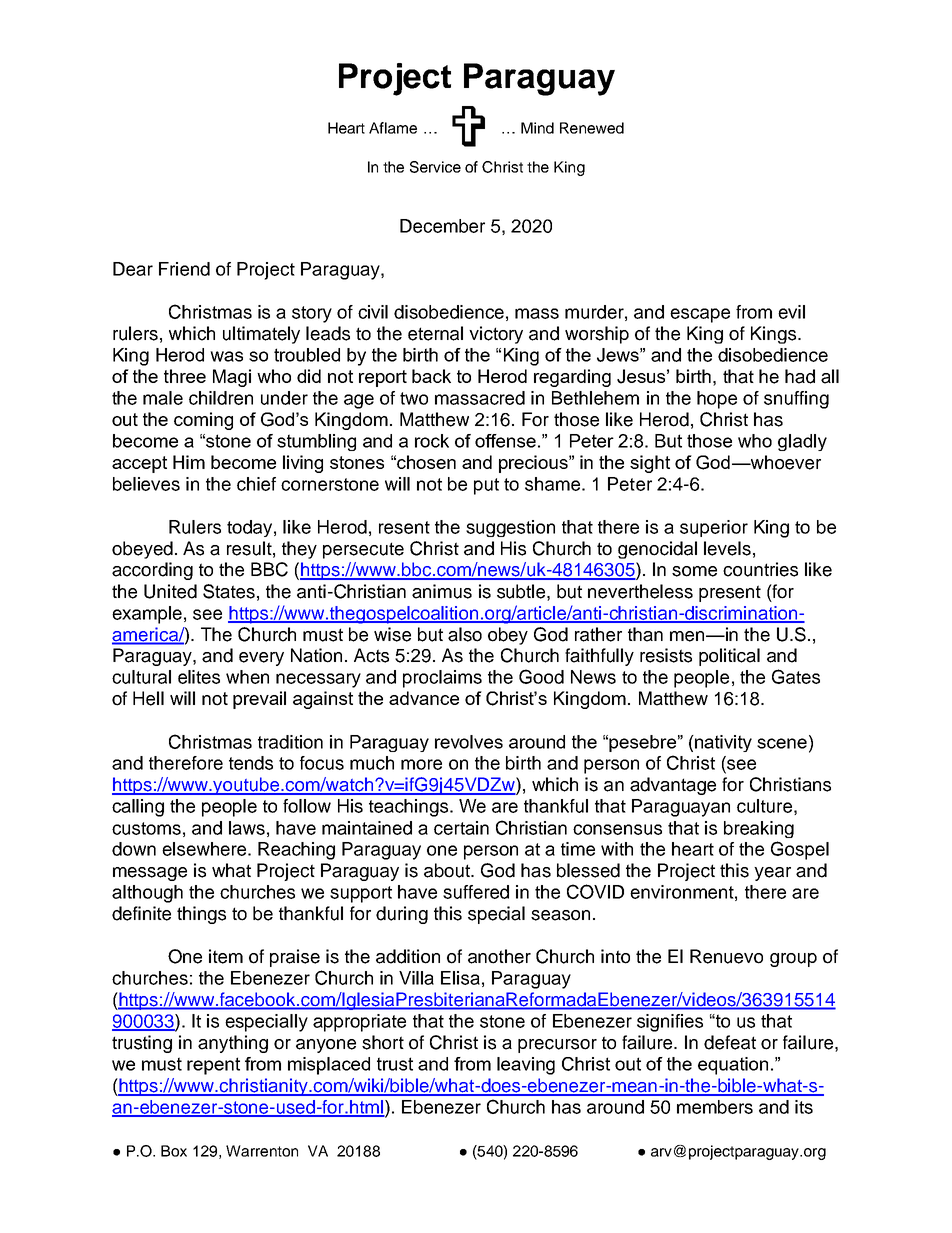 This image has height=1233, width=952. What do you see at coordinates (174, 1151) in the image?
I see `Box` at bounding box center [174, 1151].
